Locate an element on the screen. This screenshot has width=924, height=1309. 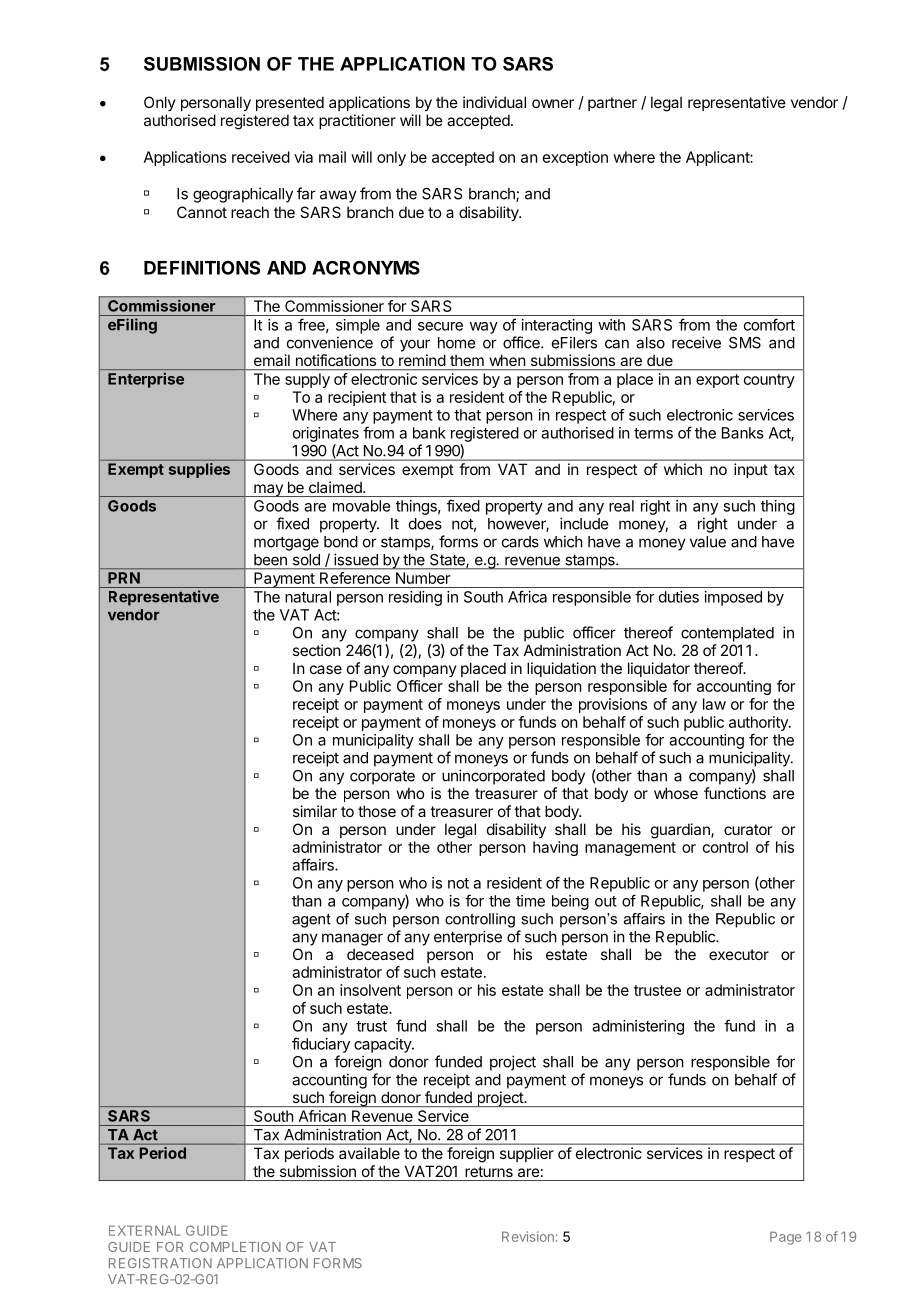
law is located at coordinates (714, 704).
